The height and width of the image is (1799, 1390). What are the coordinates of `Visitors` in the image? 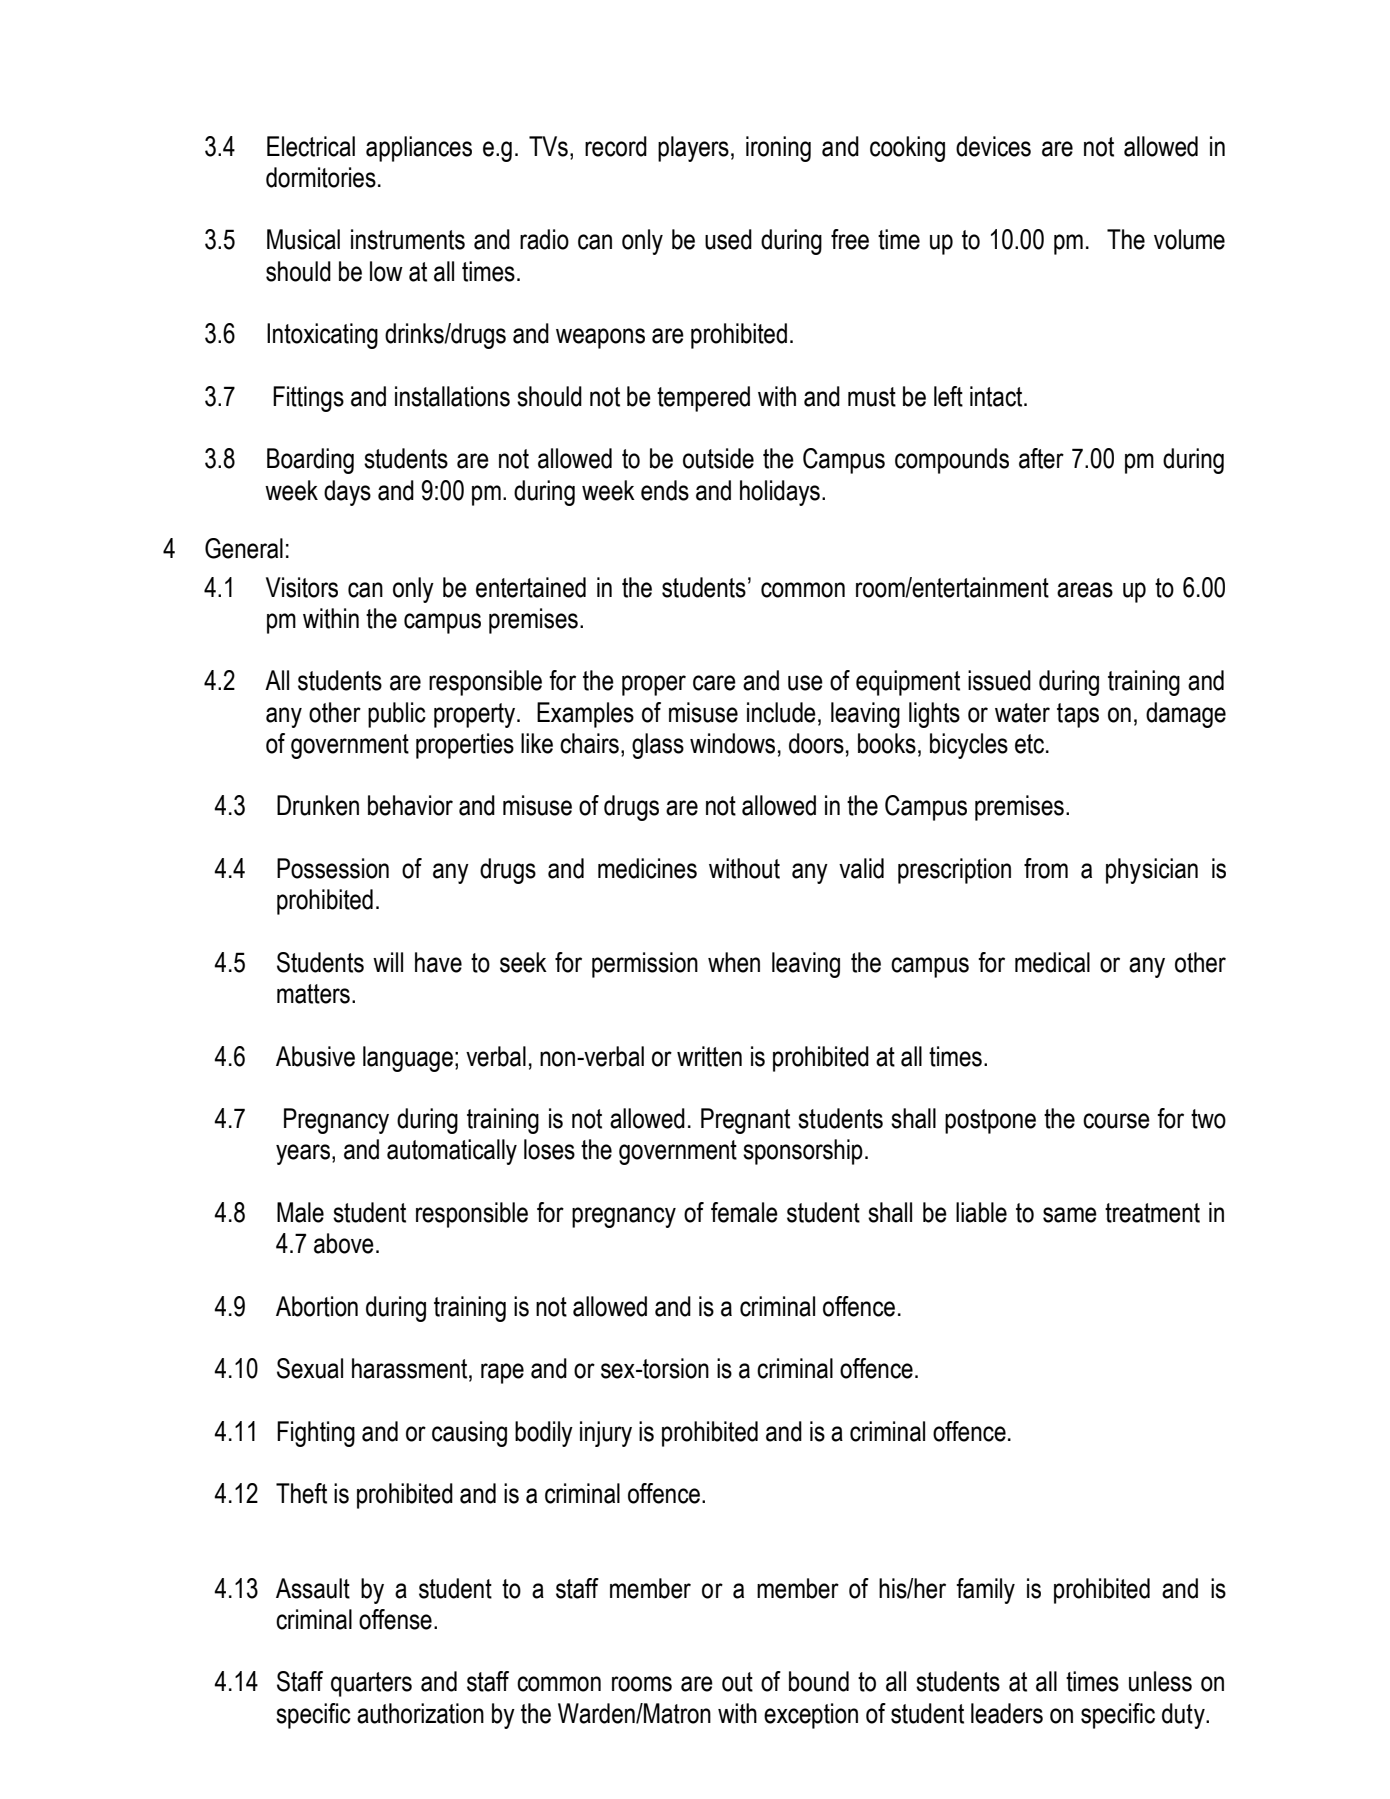 It's located at (302, 587).
